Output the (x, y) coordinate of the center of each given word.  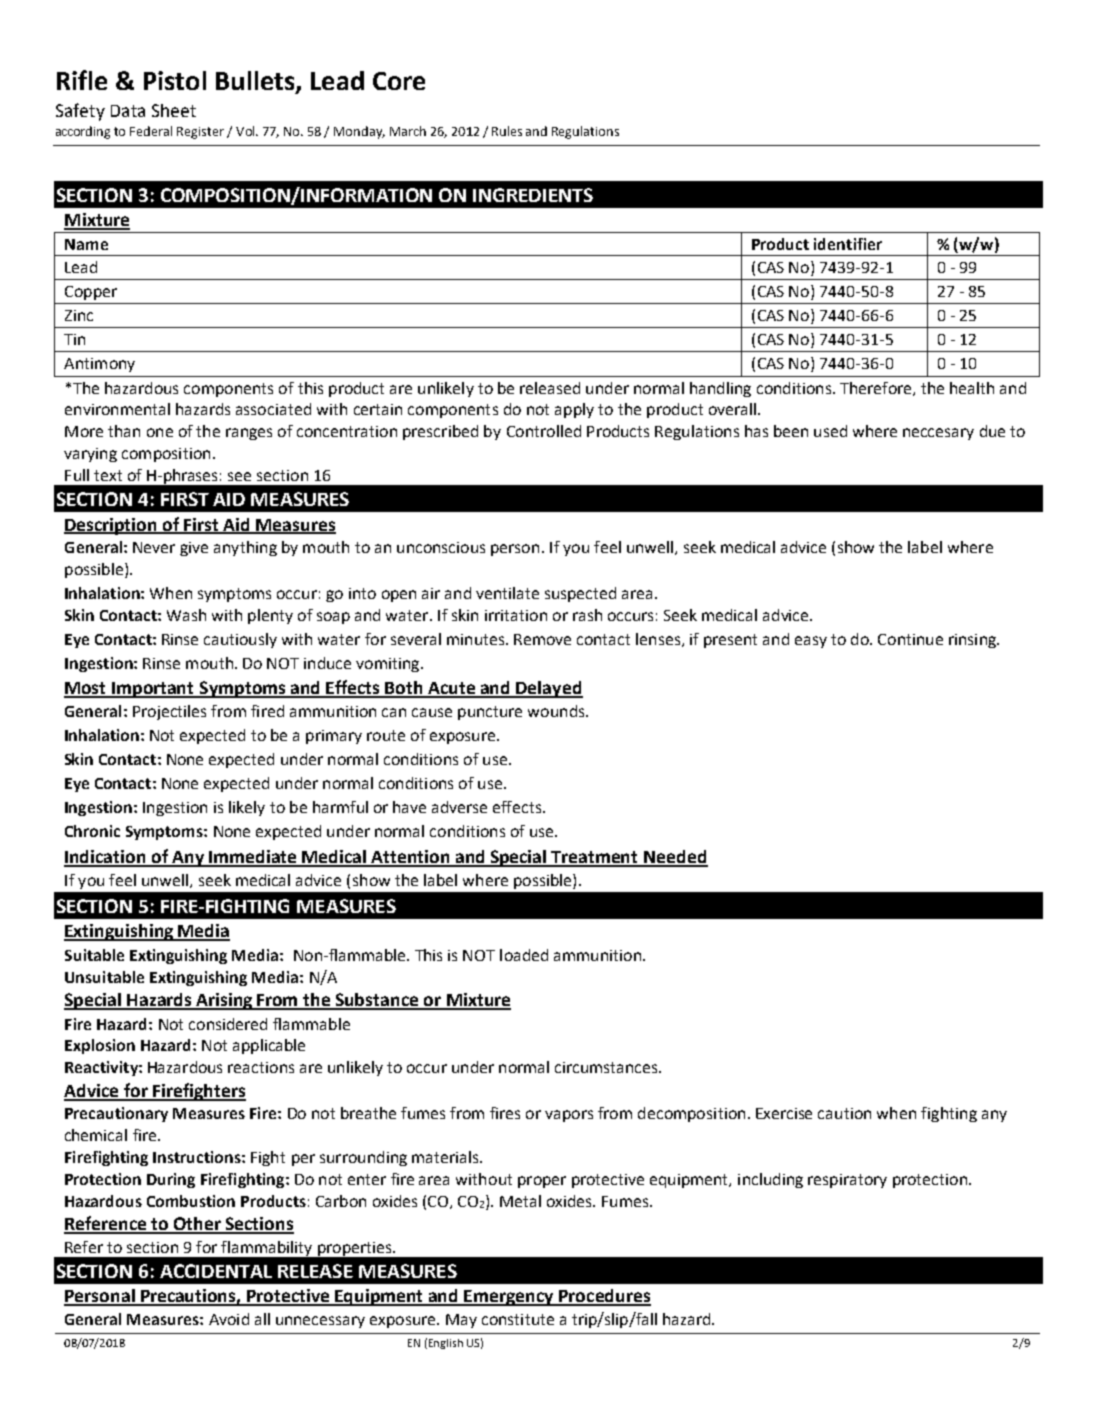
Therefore (877, 389)
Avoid (229, 1319)
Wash (186, 615)
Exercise (784, 1113)
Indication (106, 858)
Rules (507, 131)
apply (574, 410)
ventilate (507, 593)
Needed (675, 858)
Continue (910, 639)
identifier (848, 244)
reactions (261, 1067)
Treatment (595, 858)
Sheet (174, 110)
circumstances (607, 1067)
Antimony (99, 365)
